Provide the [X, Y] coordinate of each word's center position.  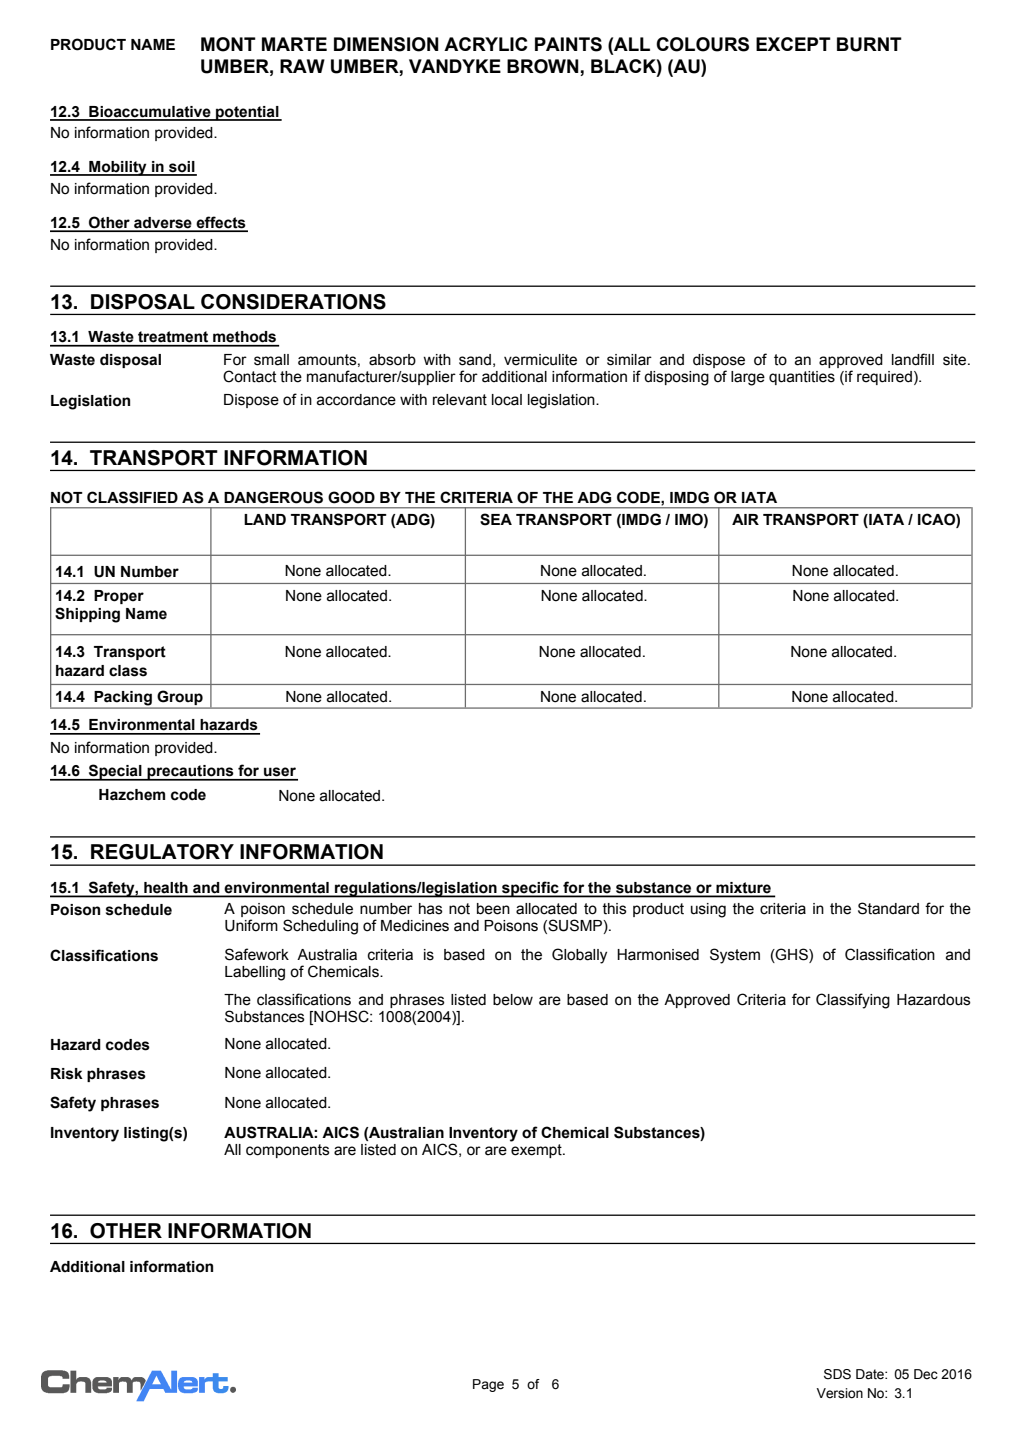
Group [180, 699]
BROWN [544, 67]
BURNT [869, 44]
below [513, 1000]
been [493, 909]
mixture [743, 889]
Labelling [255, 973]
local [507, 400]
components [288, 1151]
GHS [792, 954]
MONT [228, 44]
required [884, 378]
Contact [249, 376]
